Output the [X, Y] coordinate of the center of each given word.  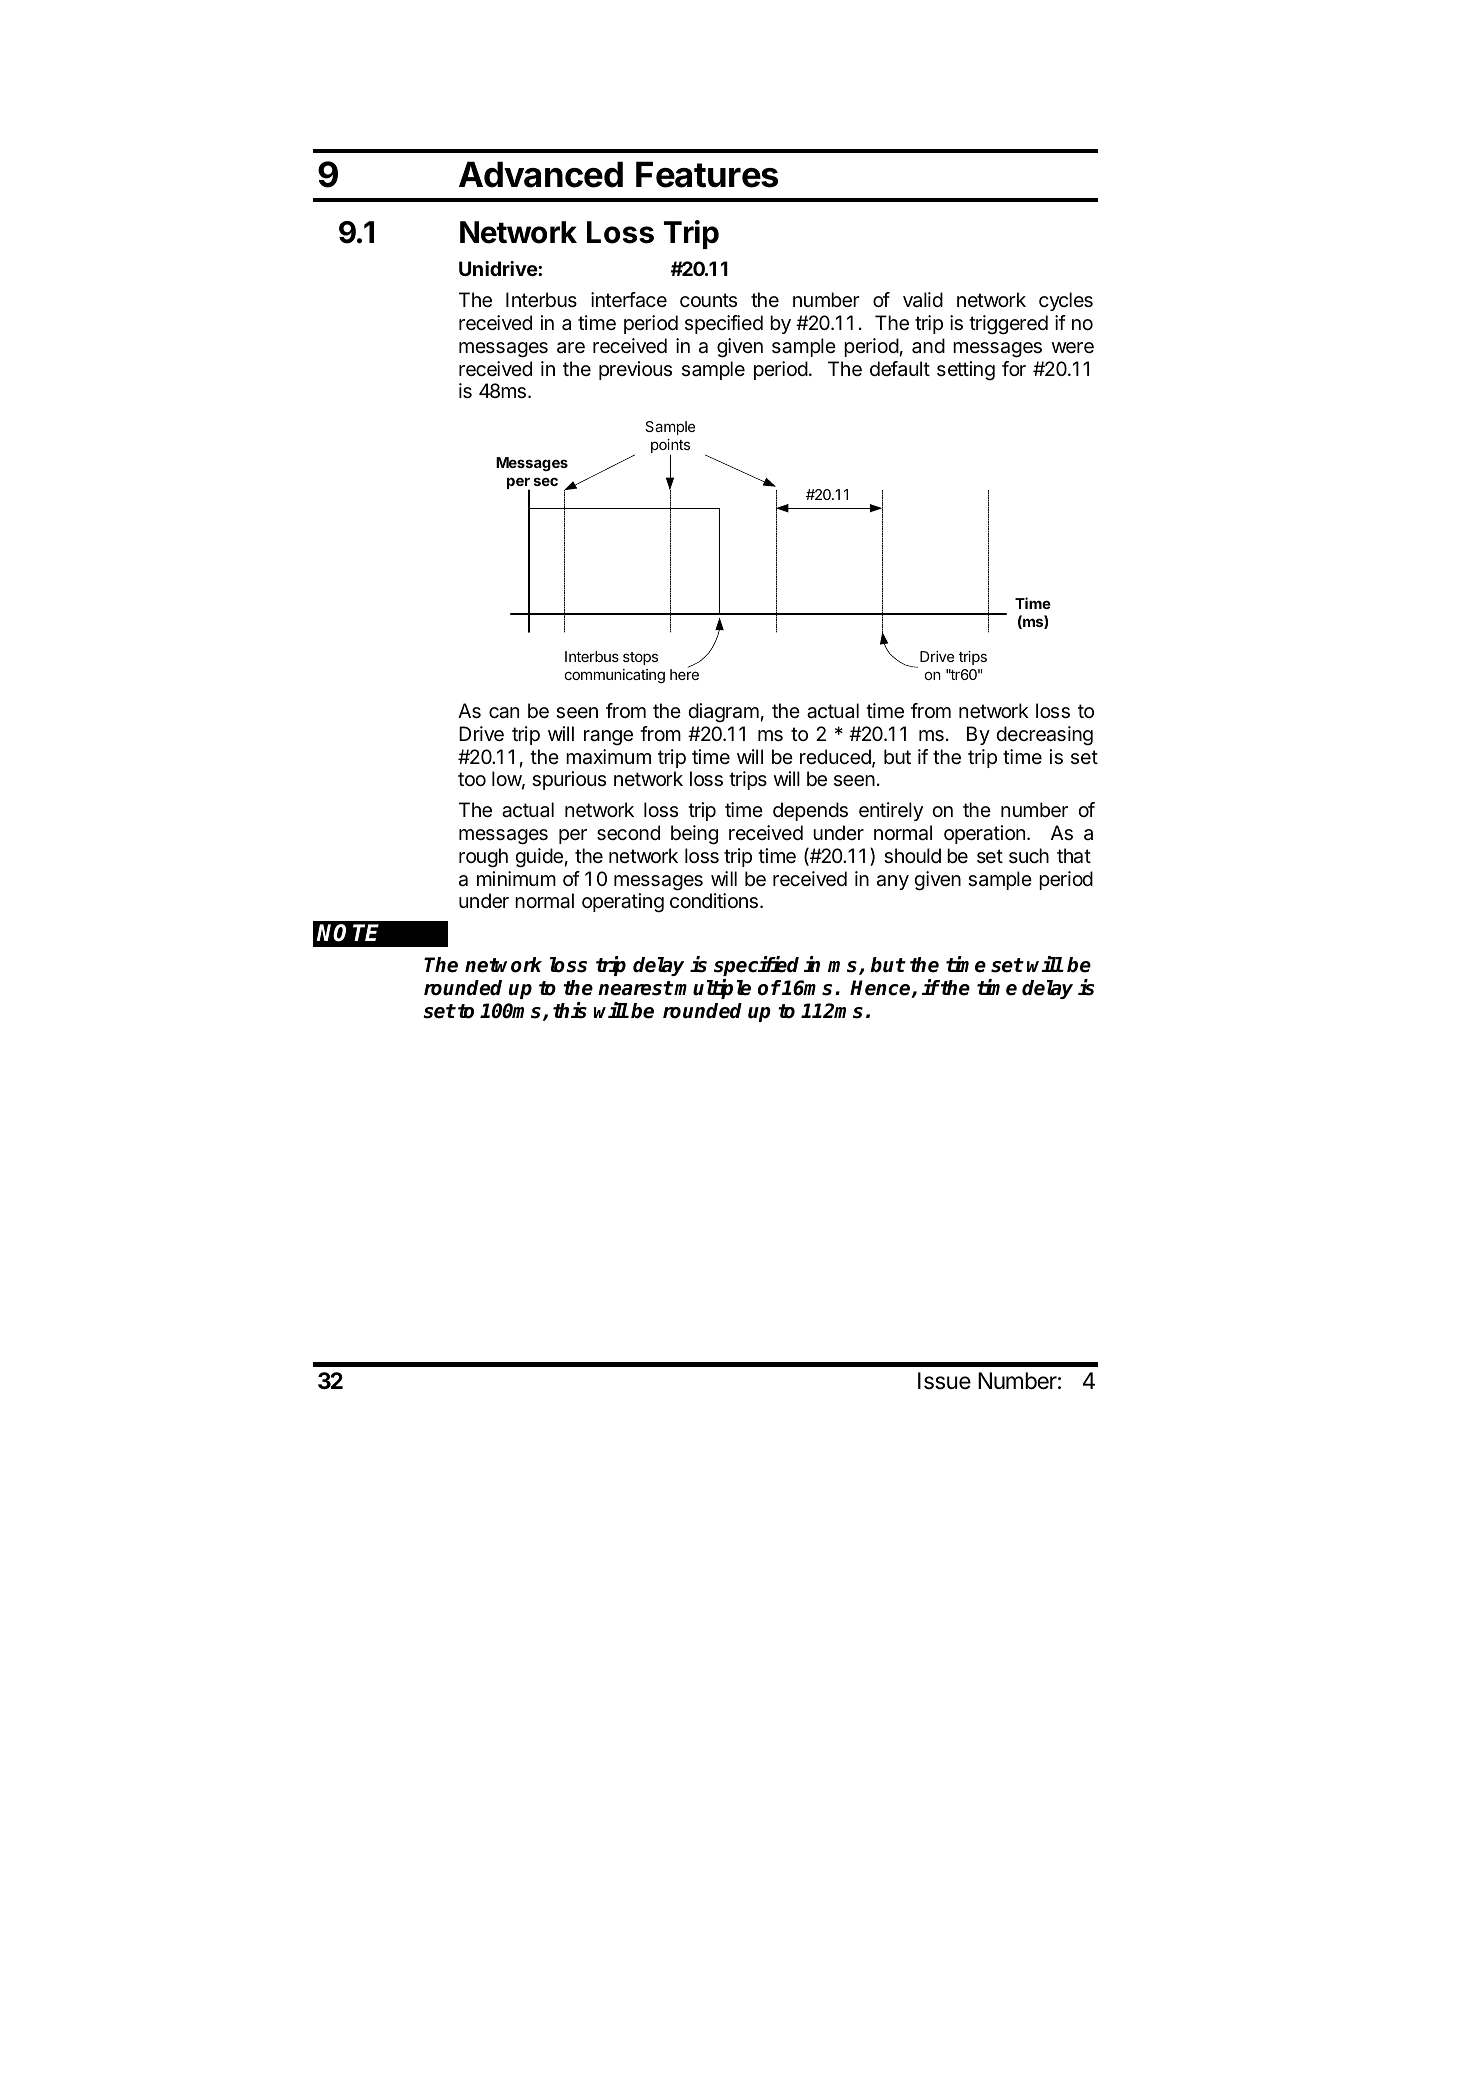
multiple [712, 989]
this [570, 1010]
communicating [615, 676]
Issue [944, 1381]
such [1029, 856]
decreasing [1044, 736]
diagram [723, 713]
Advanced [541, 174]
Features [707, 174]
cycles [1066, 301]
